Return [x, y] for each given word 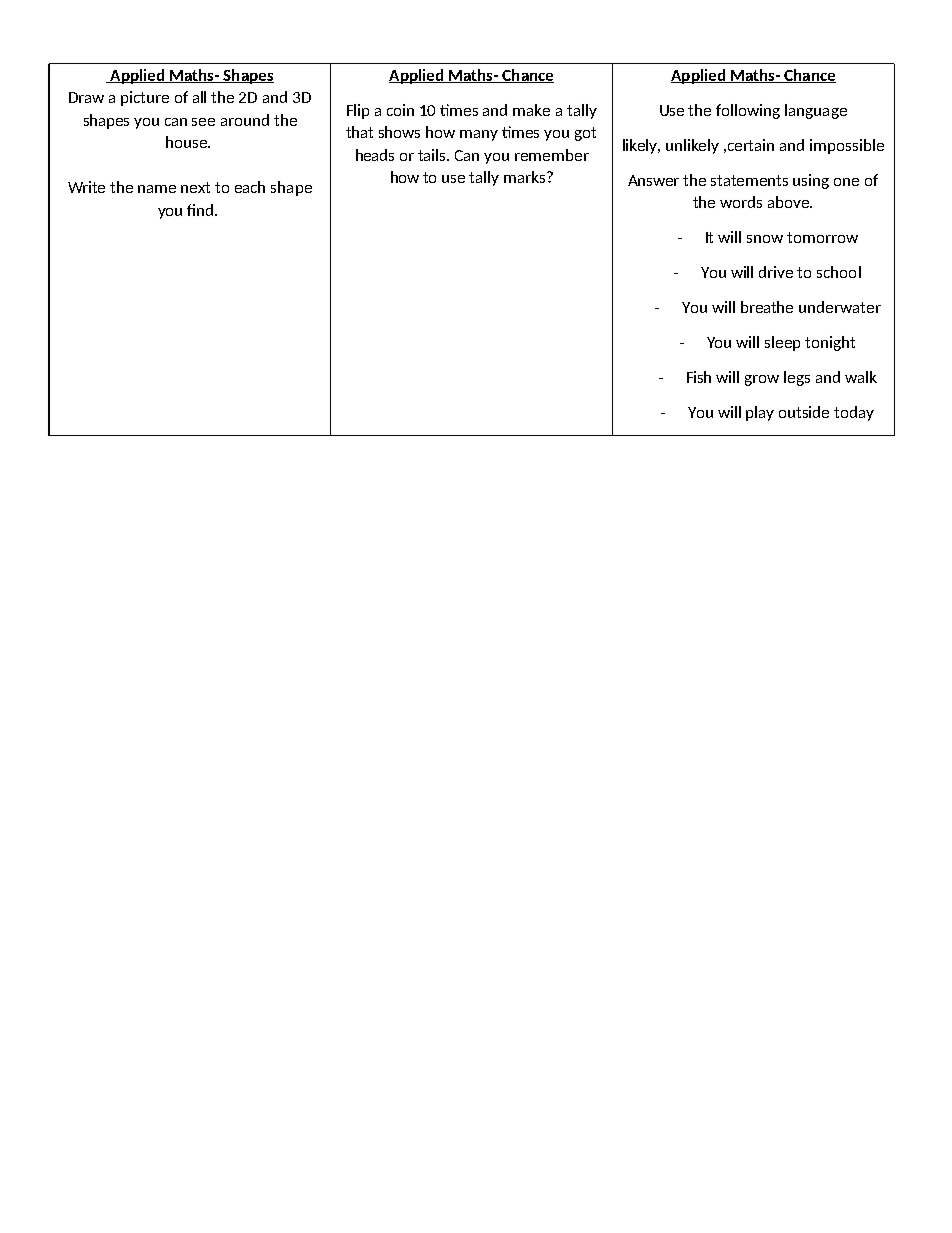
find [201, 210]
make [531, 110]
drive [776, 272]
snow [765, 239]
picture [145, 98]
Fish [699, 377]
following [748, 111]
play [760, 413]
